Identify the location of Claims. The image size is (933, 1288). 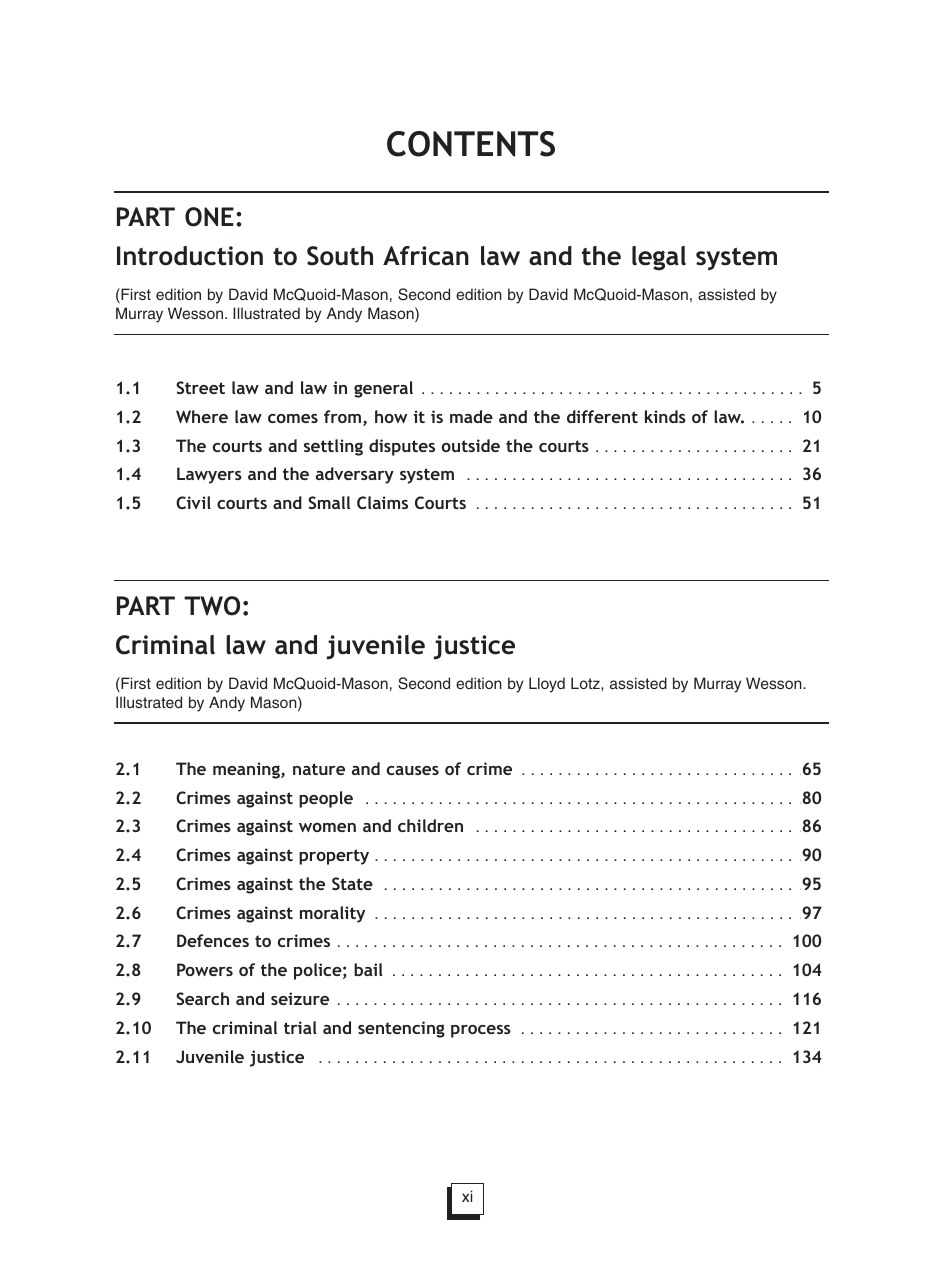
(382, 502).
